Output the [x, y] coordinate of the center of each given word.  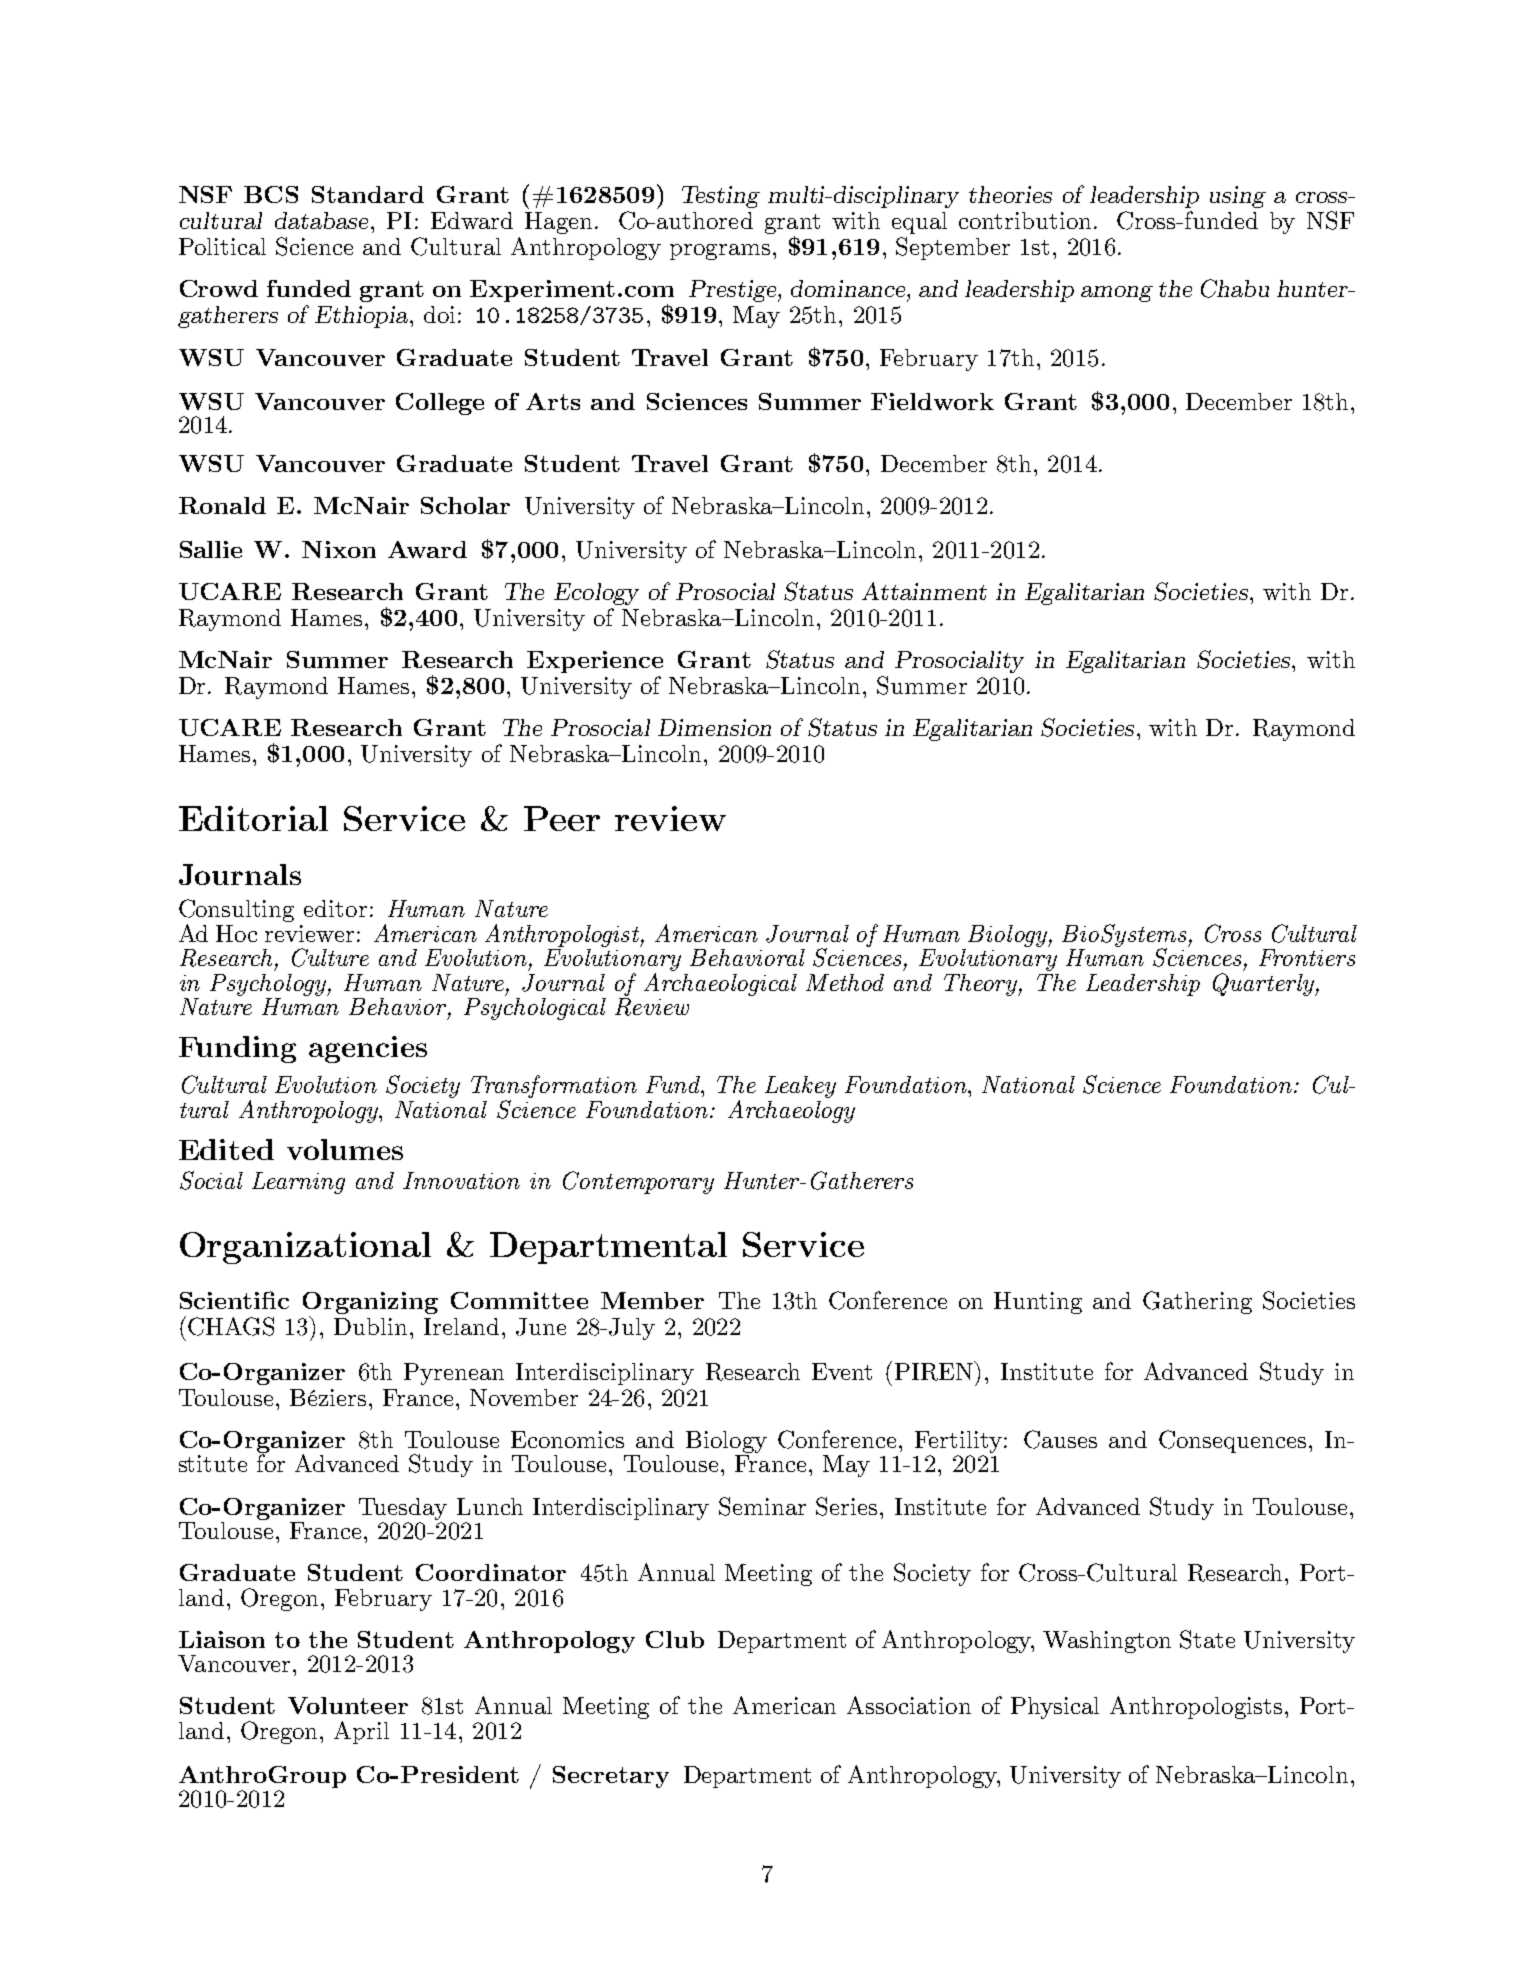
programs [720, 252]
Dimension [714, 727]
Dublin [370, 1326]
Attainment [924, 591]
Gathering [1197, 1302]
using [1238, 197]
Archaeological [720, 983]
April [361, 1732]
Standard [368, 194]
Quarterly [1265, 984]
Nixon [339, 549]
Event [842, 1371]
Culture [330, 957]
